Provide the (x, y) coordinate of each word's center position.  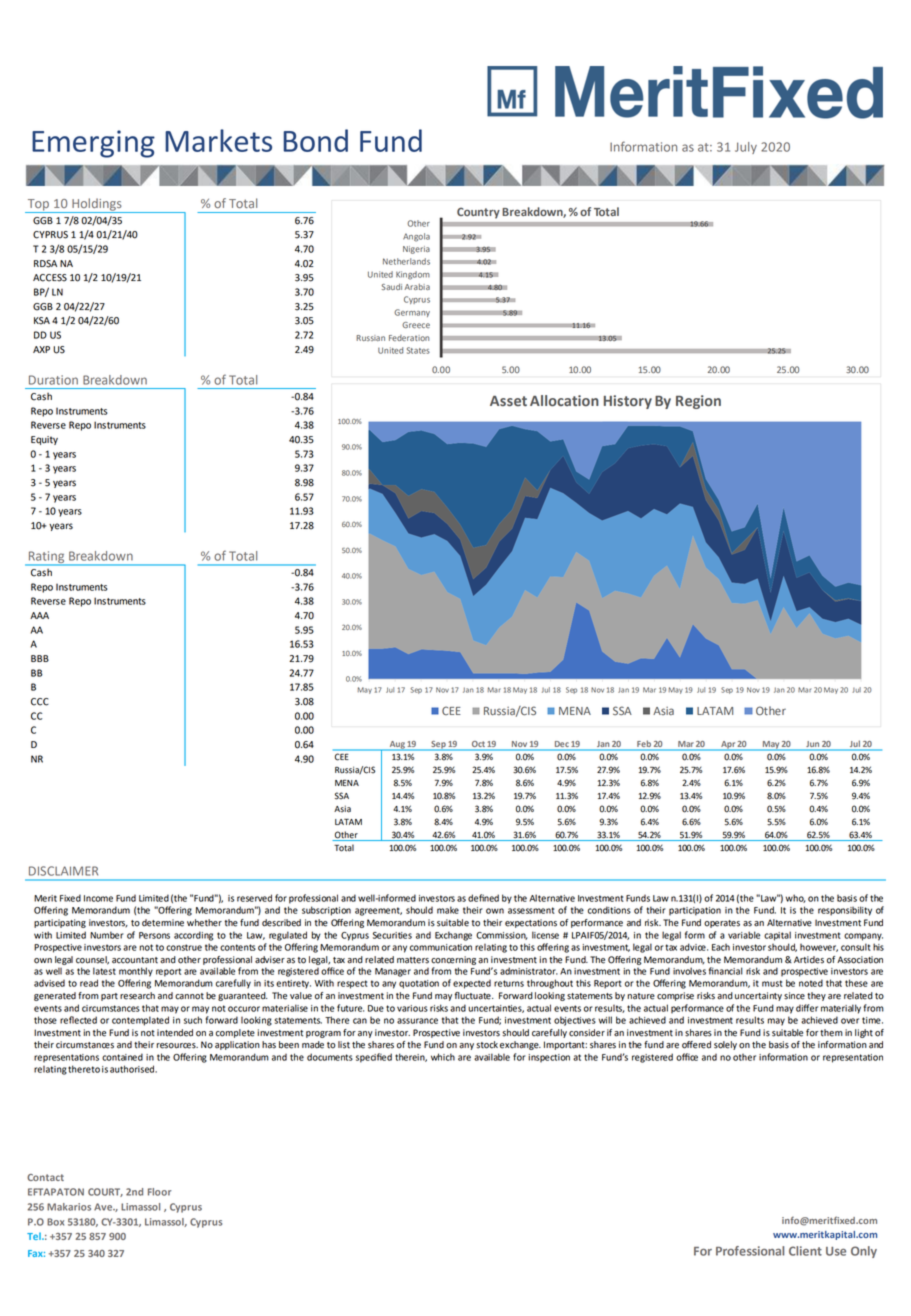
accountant (135, 960)
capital (777, 936)
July (746, 148)
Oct (478, 745)
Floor (160, 1192)
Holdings (97, 205)
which (443, 1057)
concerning (453, 960)
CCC (40, 702)
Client (805, 1251)
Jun (812, 745)
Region (698, 402)
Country (478, 213)
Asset (508, 401)
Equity (44, 440)
